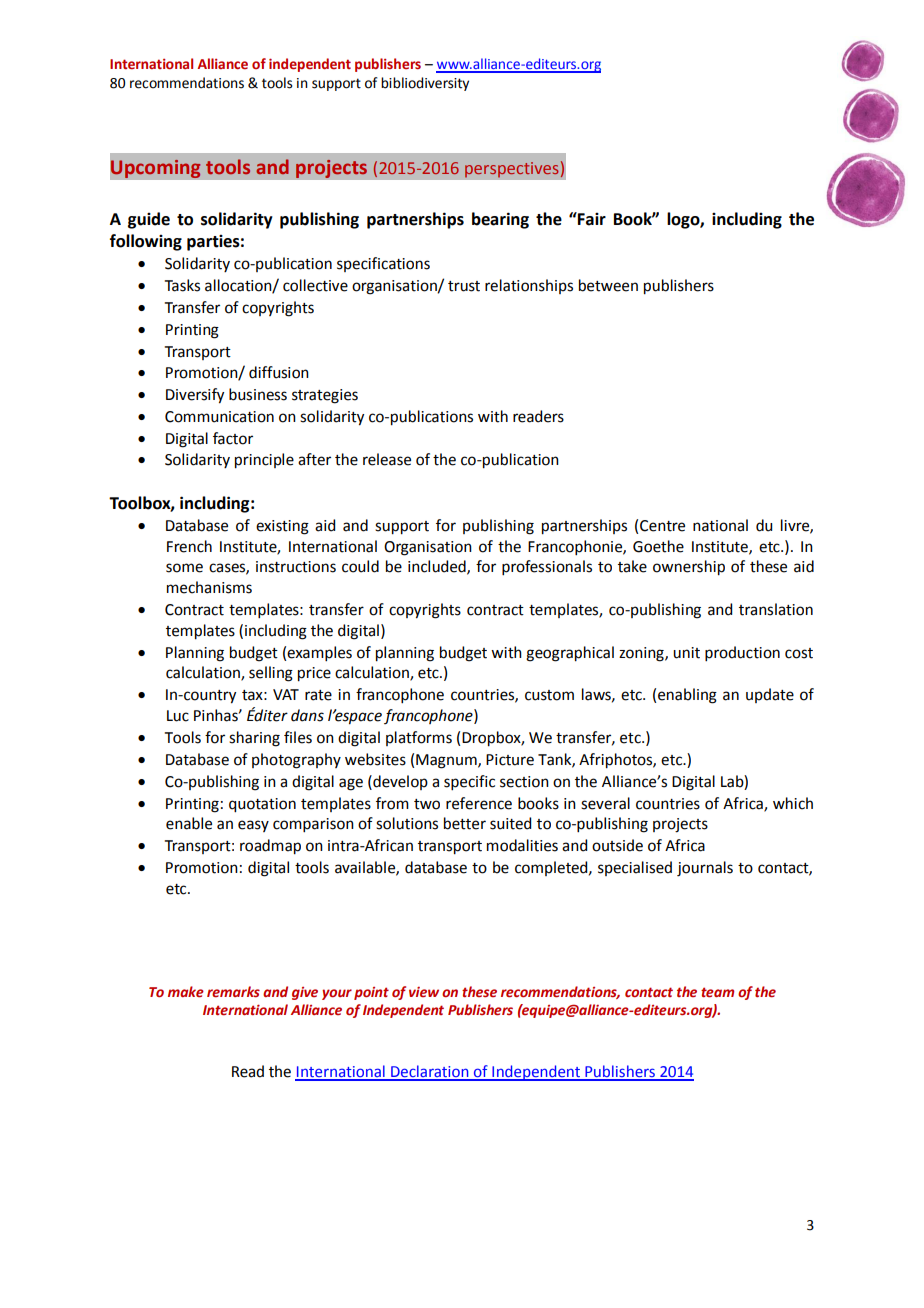  I want to click on professionals, so click(547, 567).
